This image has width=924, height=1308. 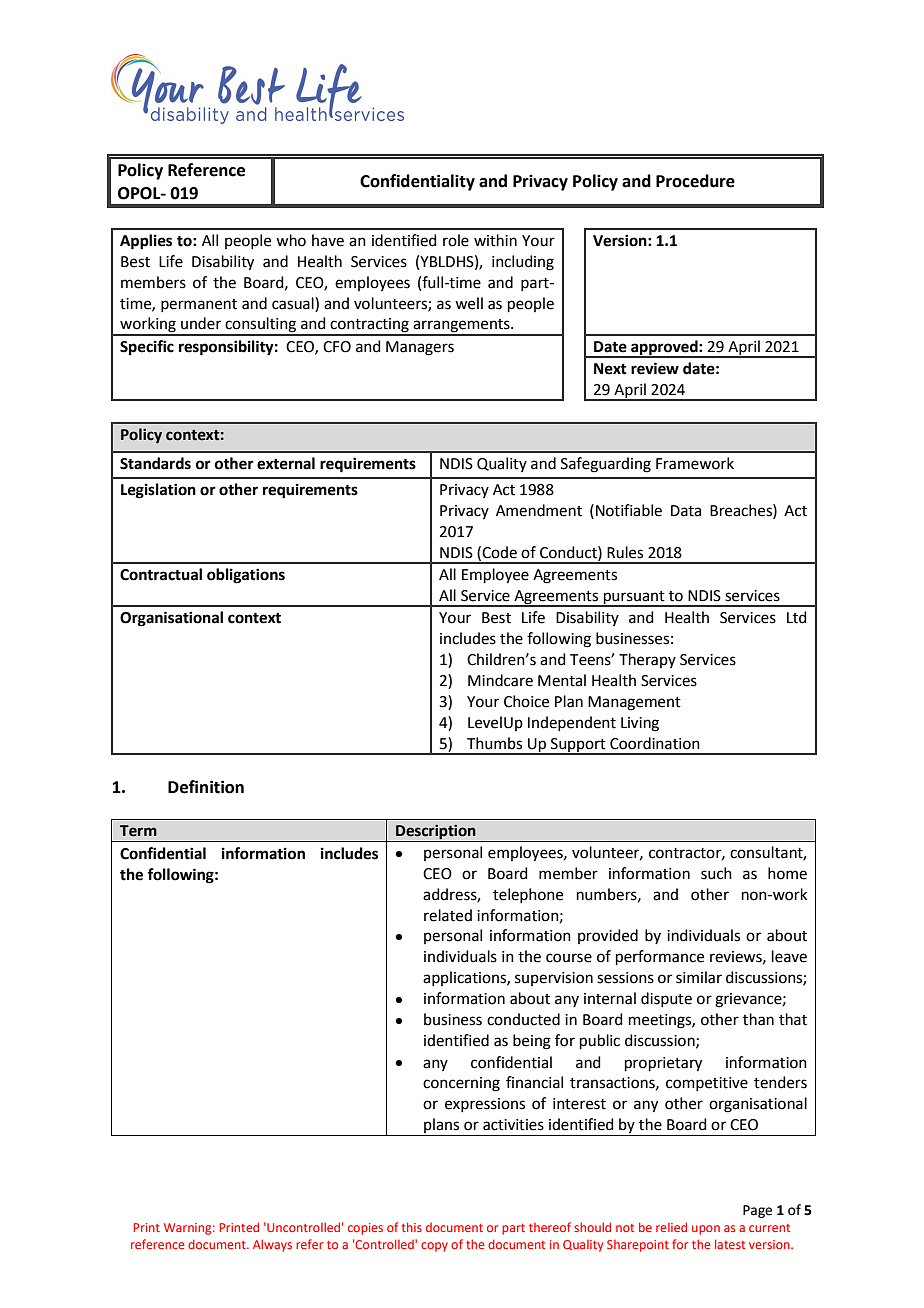 What do you see at coordinates (695, 181) in the image?
I see `Procedure` at bounding box center [695, 181].
